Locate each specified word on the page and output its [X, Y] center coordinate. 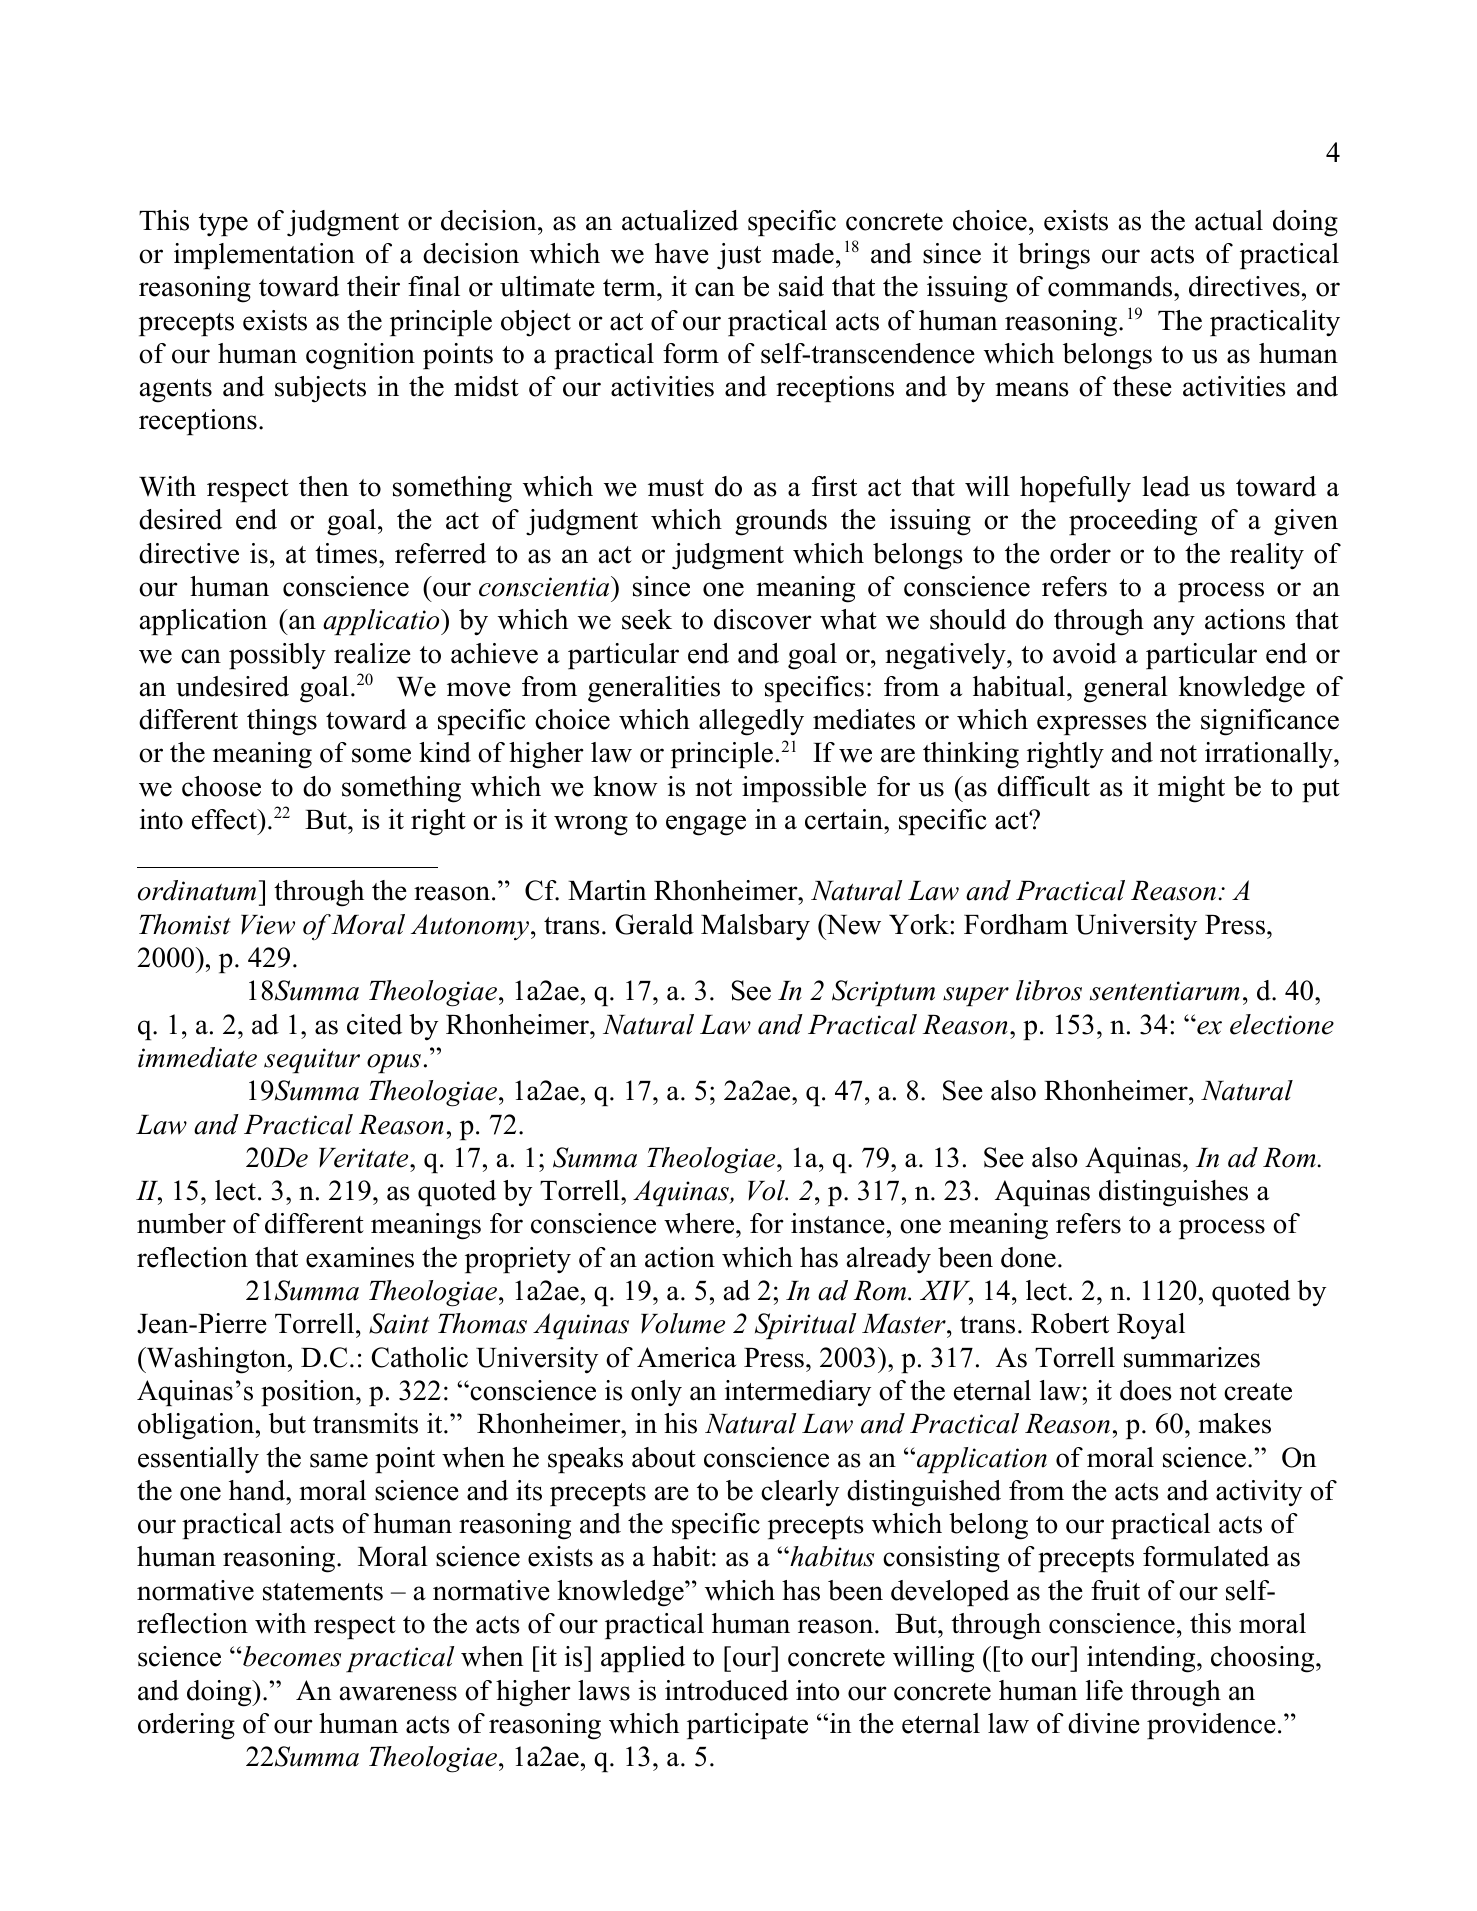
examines [360, 1257]
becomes [292, 1656]
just [739, 256]
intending [1142, 1659]
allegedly [751, 722]
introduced [726, 1690]
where [700, 1223]
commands [1111, 286]
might [1191, 789]
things [282, 722]
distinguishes [1173, 1193]
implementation [264, 256]
